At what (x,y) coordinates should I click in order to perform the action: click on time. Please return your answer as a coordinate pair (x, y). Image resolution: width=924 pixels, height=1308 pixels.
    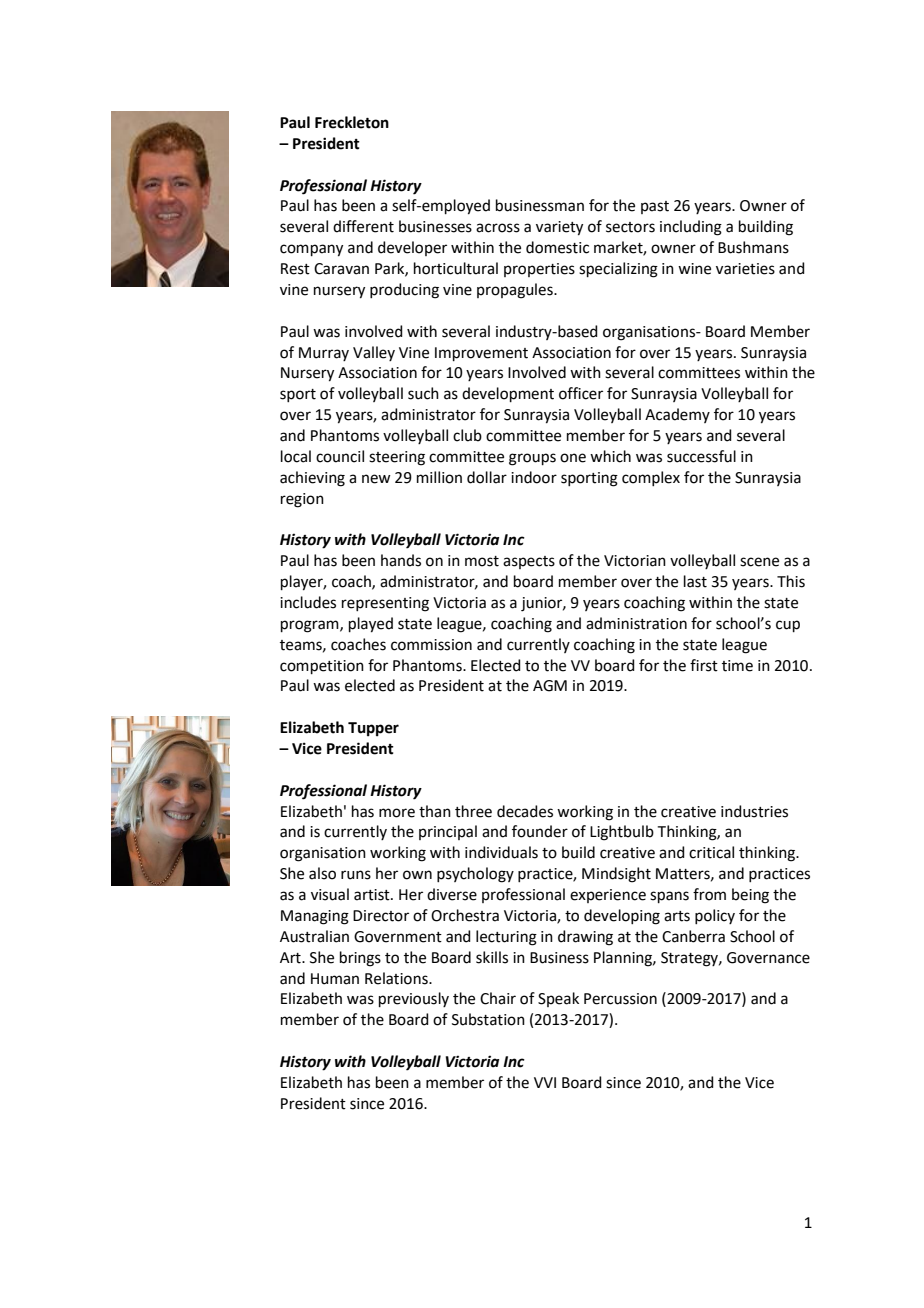
    Looking at the image, I should click on (737, 666).
